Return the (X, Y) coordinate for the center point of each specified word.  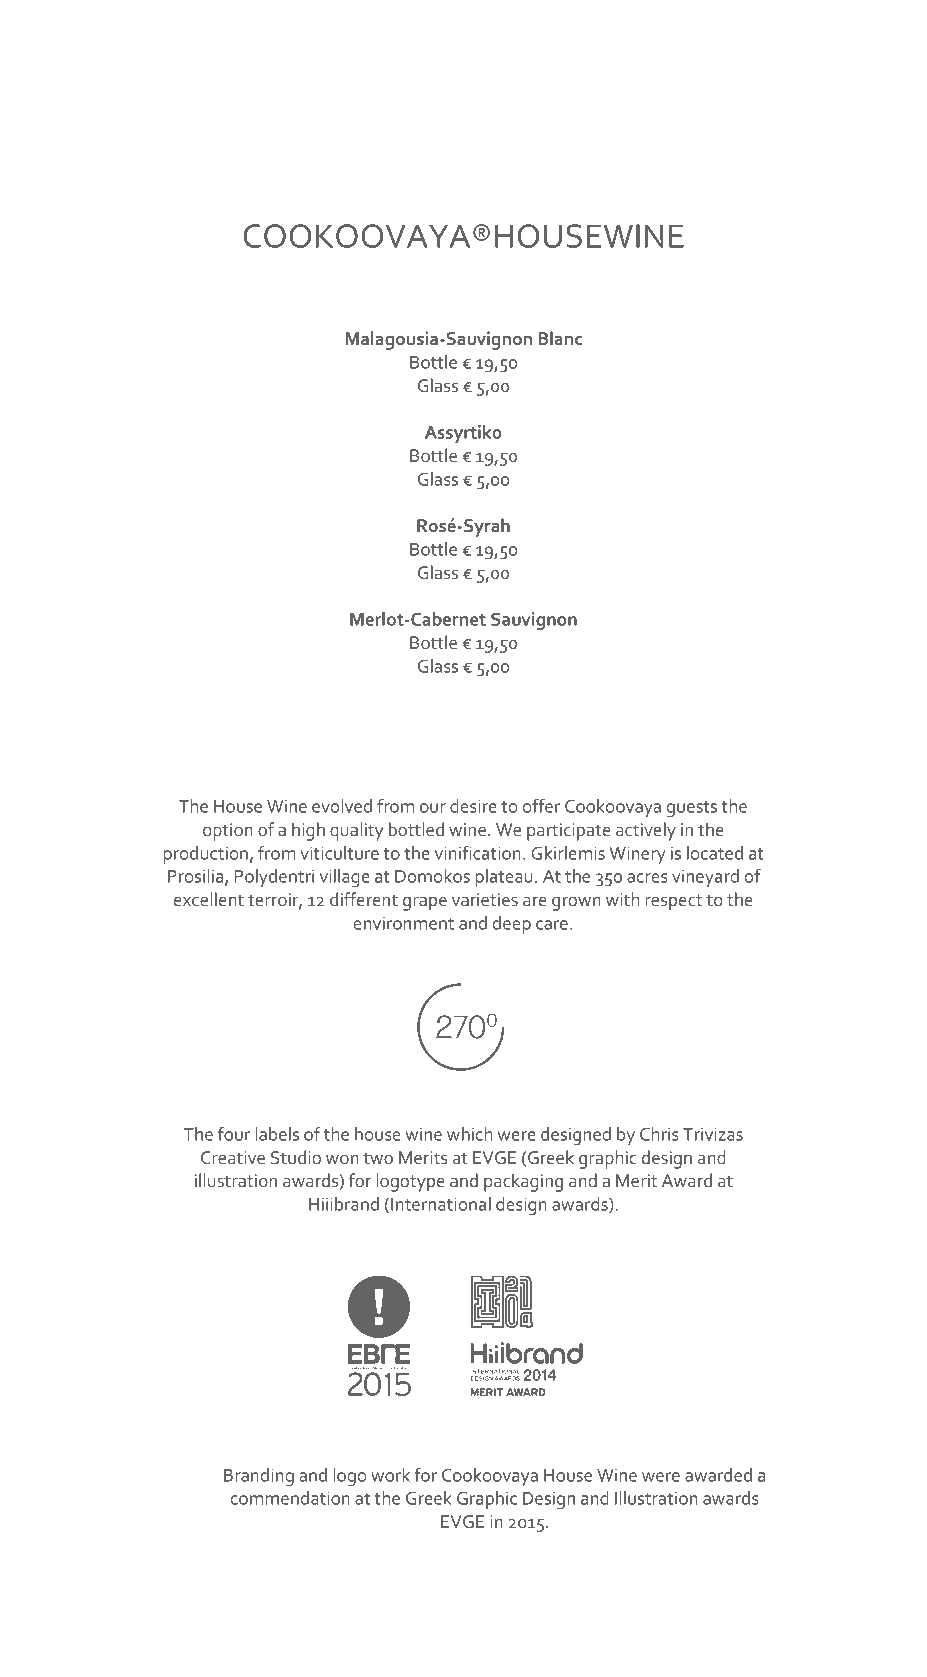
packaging (523, 1182)
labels (277, 1134)
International (441, 1204)
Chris (659, 1134)
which (470, 1134)
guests (692, 809)
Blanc (560, 338)
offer (542, 805)
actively (646, 831)
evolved (342, 806)
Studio (296, 1157)
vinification (478, 852)
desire (473, 806)
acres (647, 878)
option (228, 832)
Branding (259, 1477)
